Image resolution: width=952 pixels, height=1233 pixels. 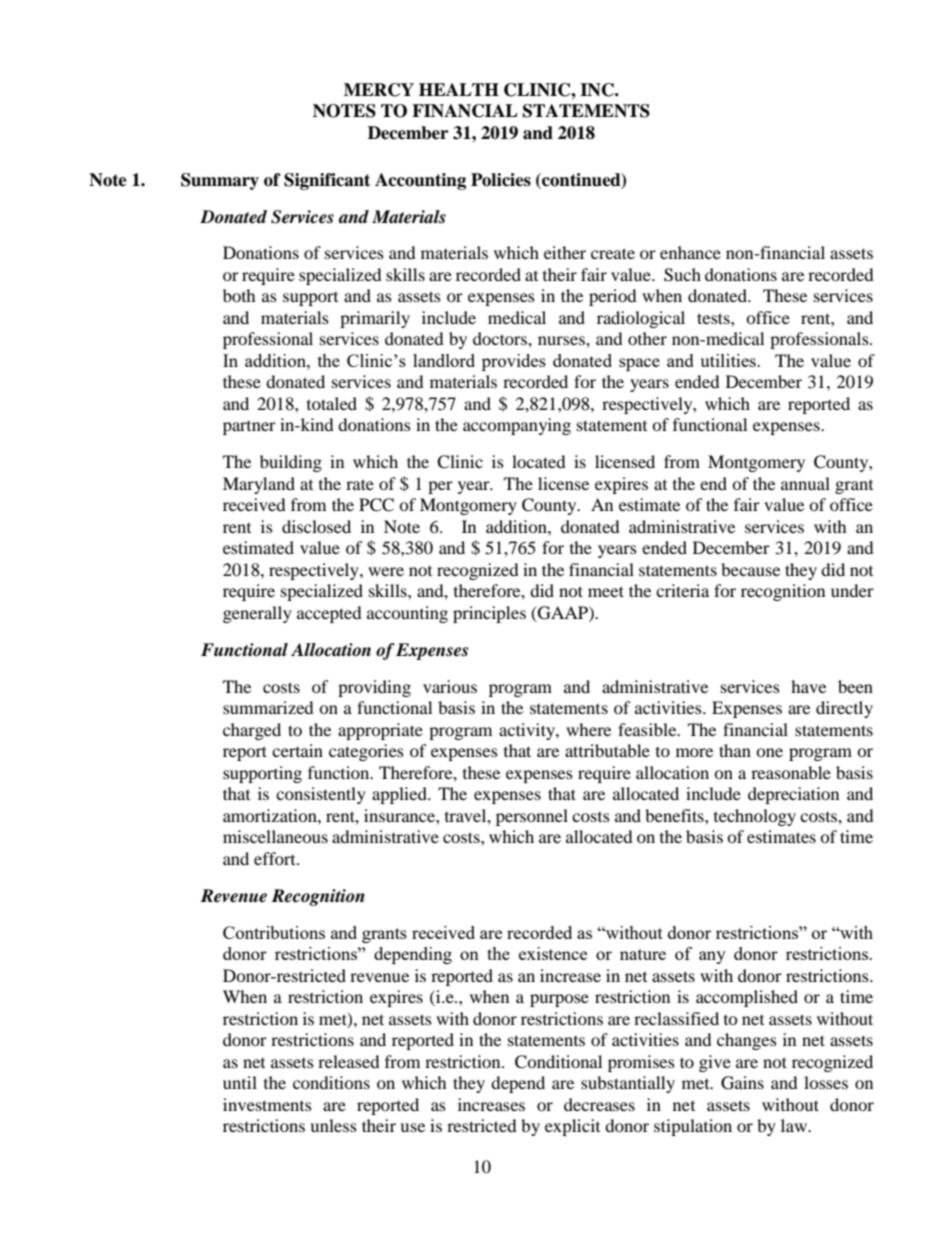 What do you see at coordinates (690, 252) in the page?
I see `enhance` at bounding box center [690, 252].
